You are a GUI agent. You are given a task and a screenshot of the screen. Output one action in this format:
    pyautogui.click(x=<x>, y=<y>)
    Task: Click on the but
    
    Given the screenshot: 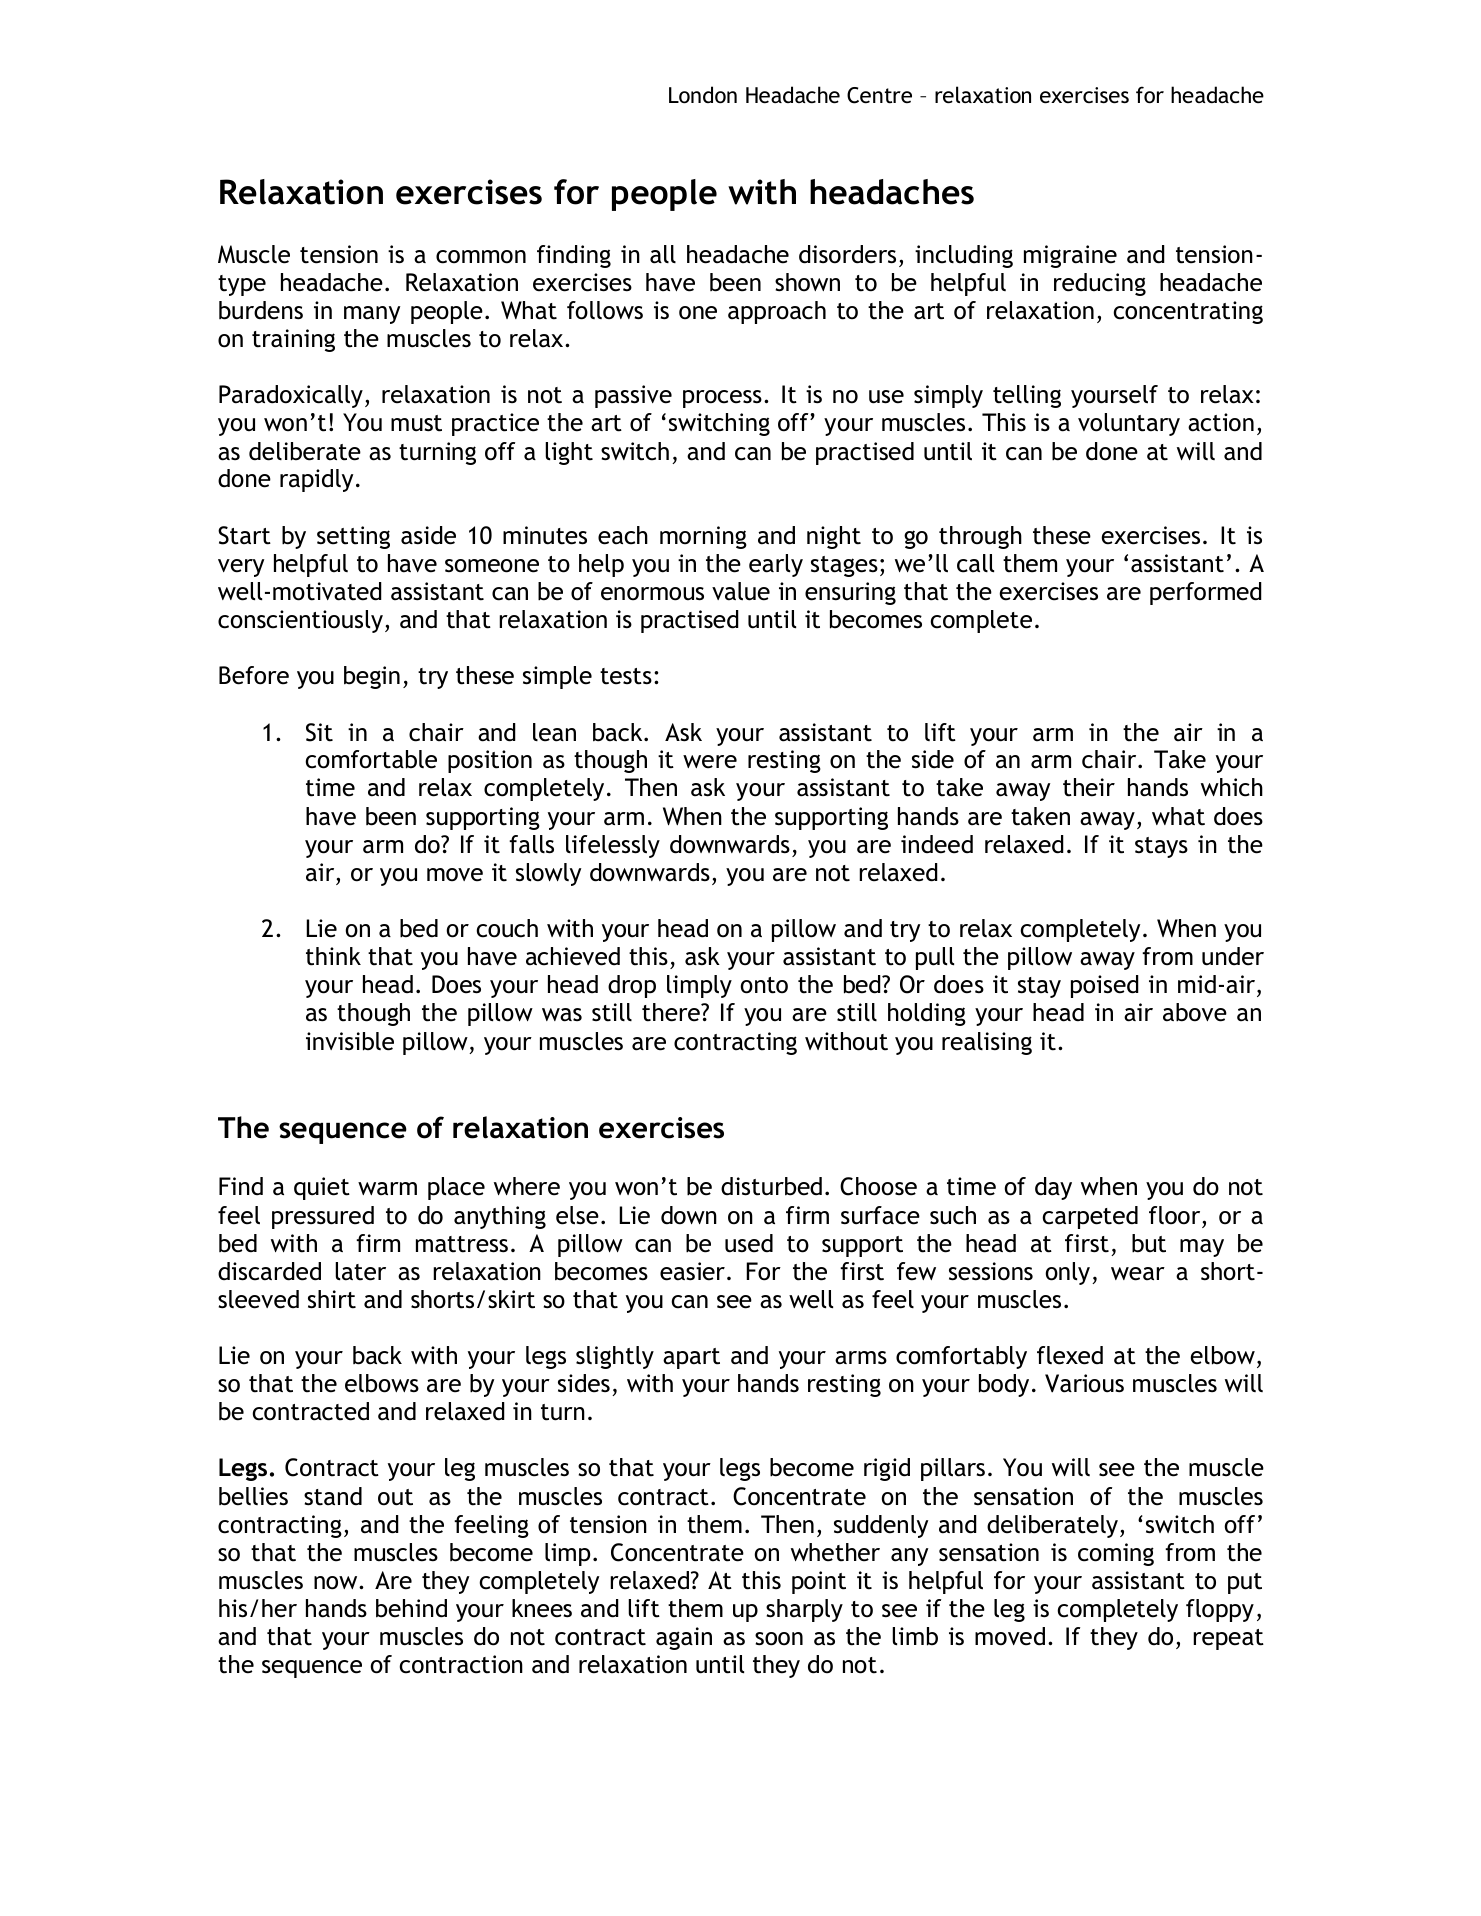 What is the action you would take?
    pyautogui.click(x=1149, y=1243)
